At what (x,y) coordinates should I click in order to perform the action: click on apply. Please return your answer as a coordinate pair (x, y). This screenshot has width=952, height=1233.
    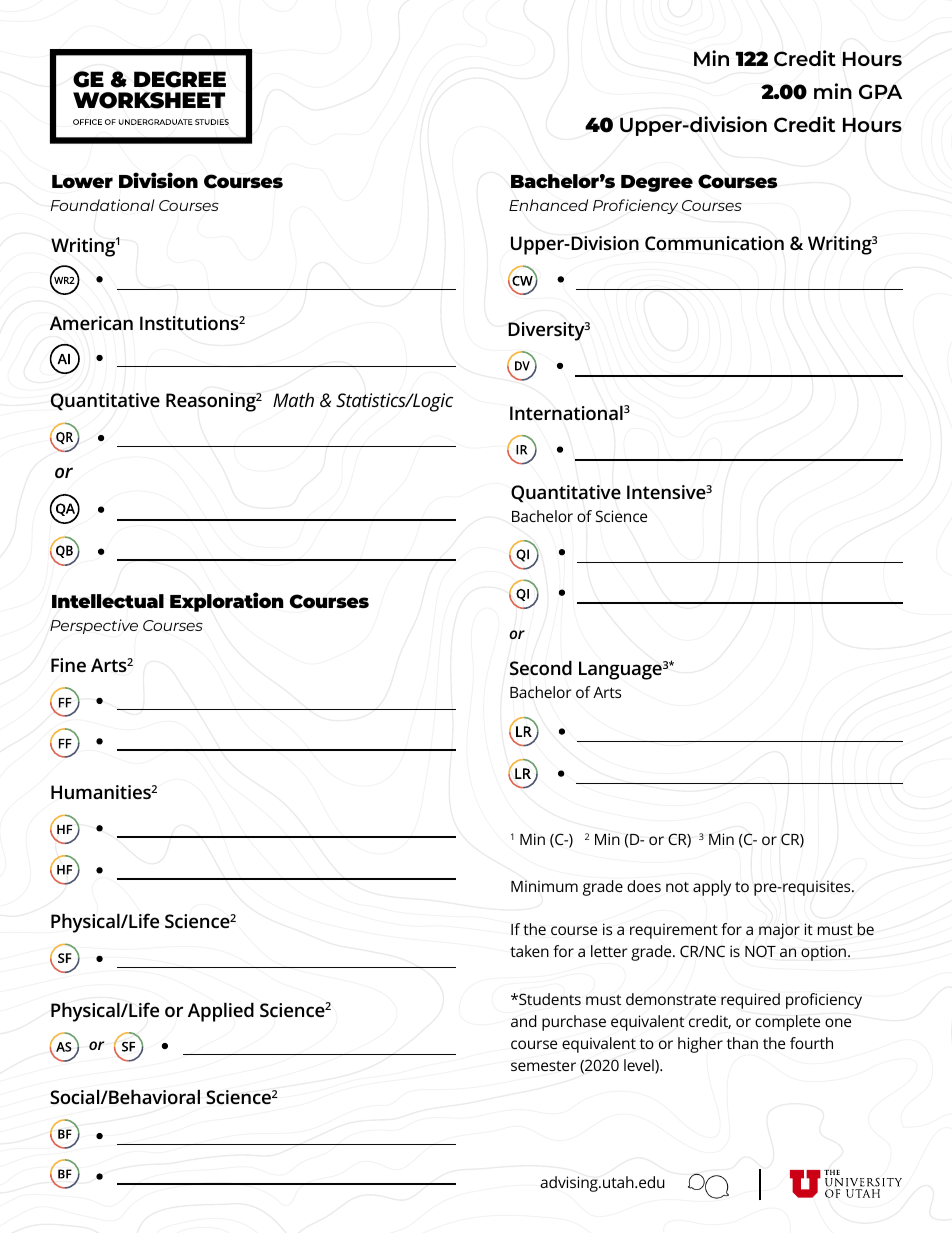
    Looking at the image, I should click on (712, 888).
